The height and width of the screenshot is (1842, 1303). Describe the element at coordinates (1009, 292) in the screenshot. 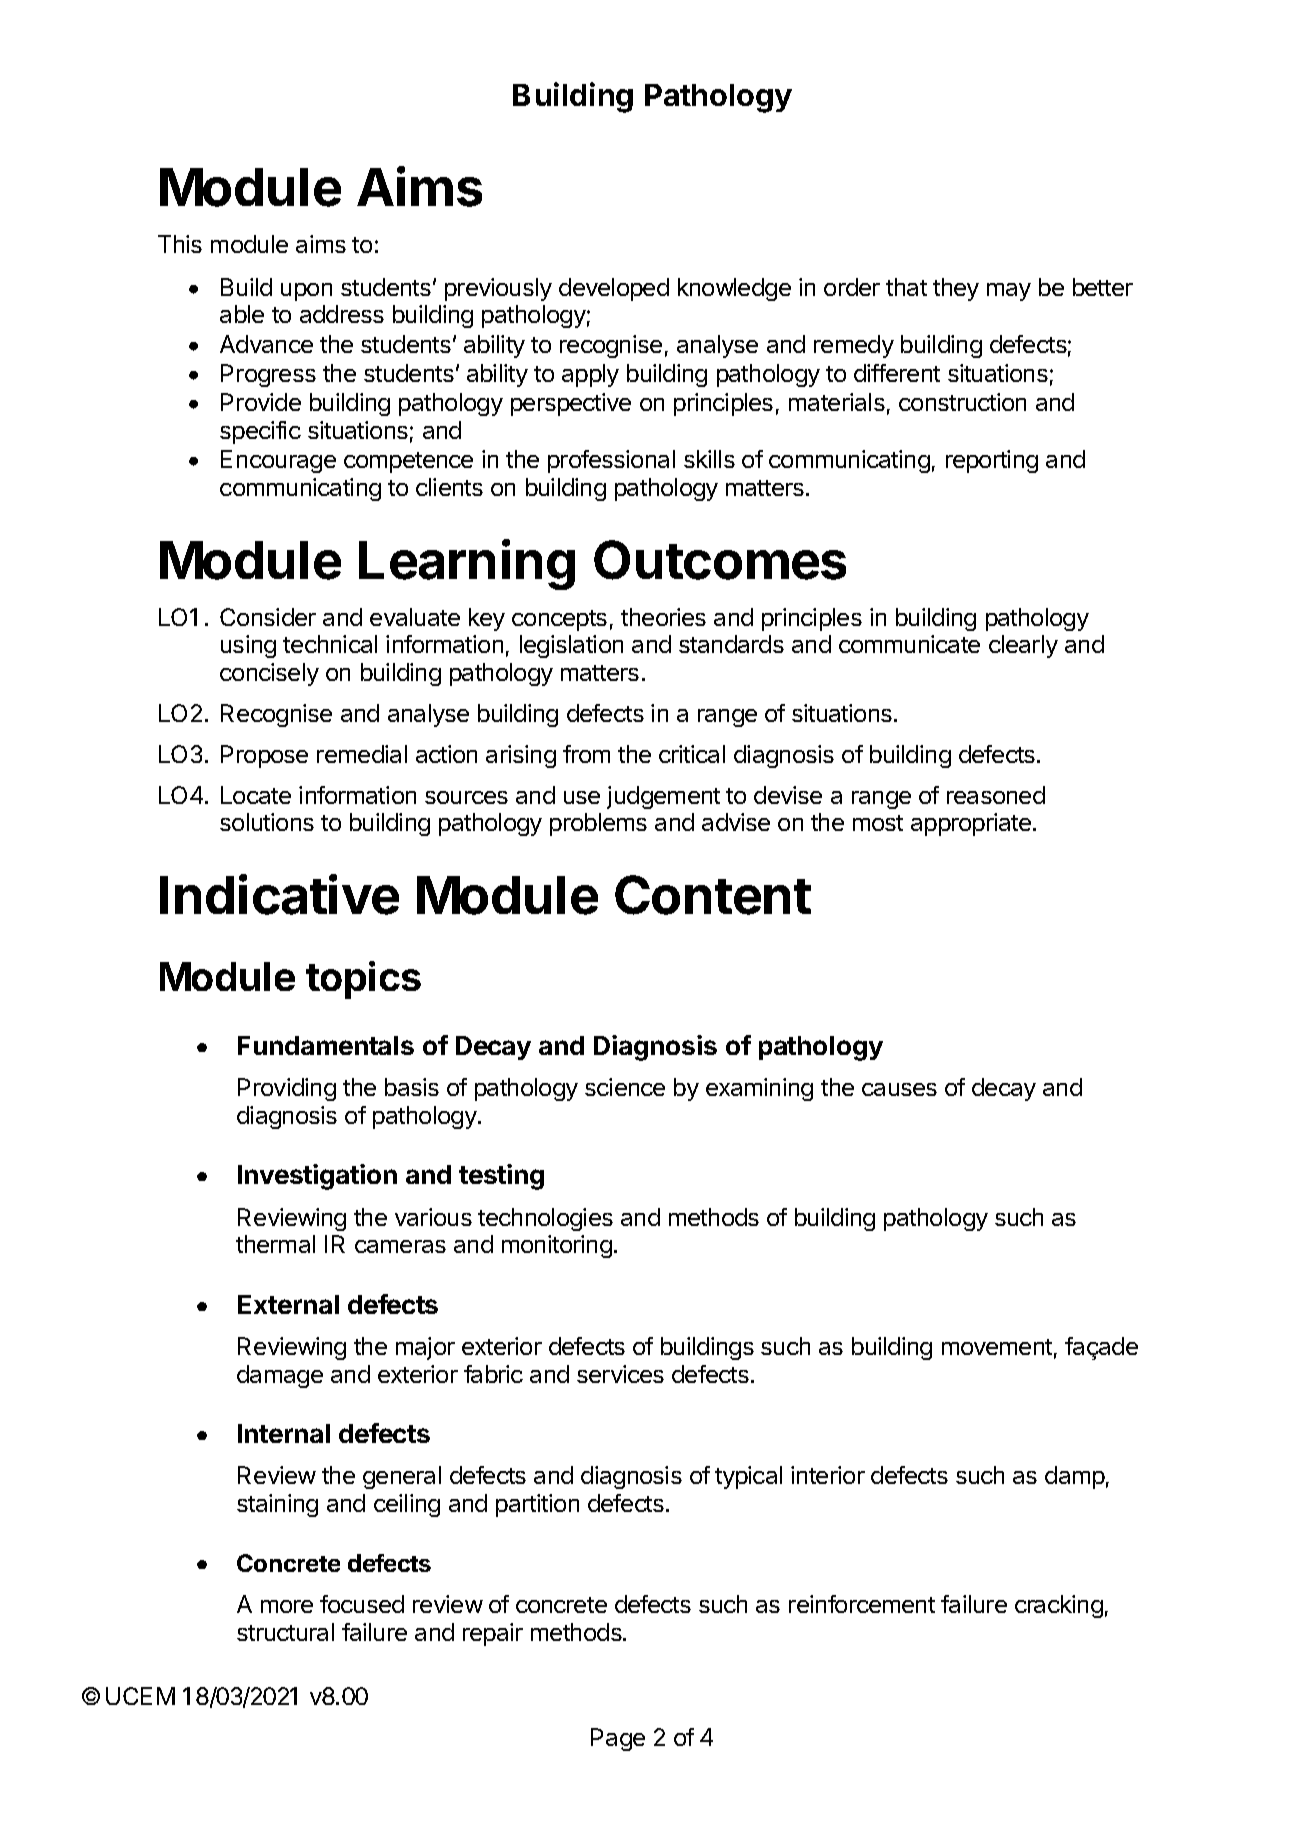

I see `may` at that location.
